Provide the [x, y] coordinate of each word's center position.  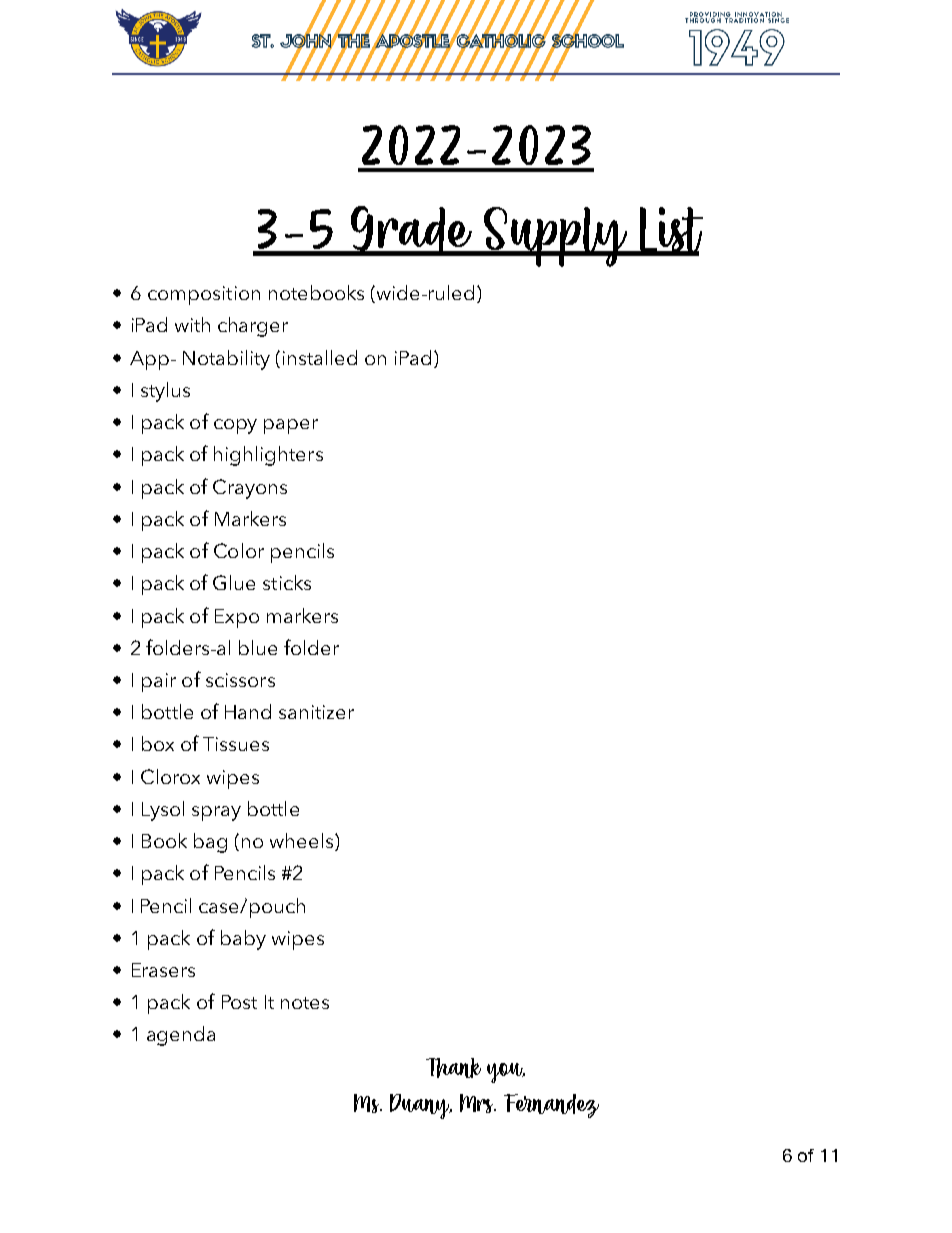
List [670, 231]
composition [204, 295]
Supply [555, 237]
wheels [301, 840]
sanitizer [316, 712]
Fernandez [551, 1106]
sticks [287, 582]
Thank [453, 1068]
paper [291, 426]
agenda [181, 1036]
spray [216, 813]
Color [239, 550]
